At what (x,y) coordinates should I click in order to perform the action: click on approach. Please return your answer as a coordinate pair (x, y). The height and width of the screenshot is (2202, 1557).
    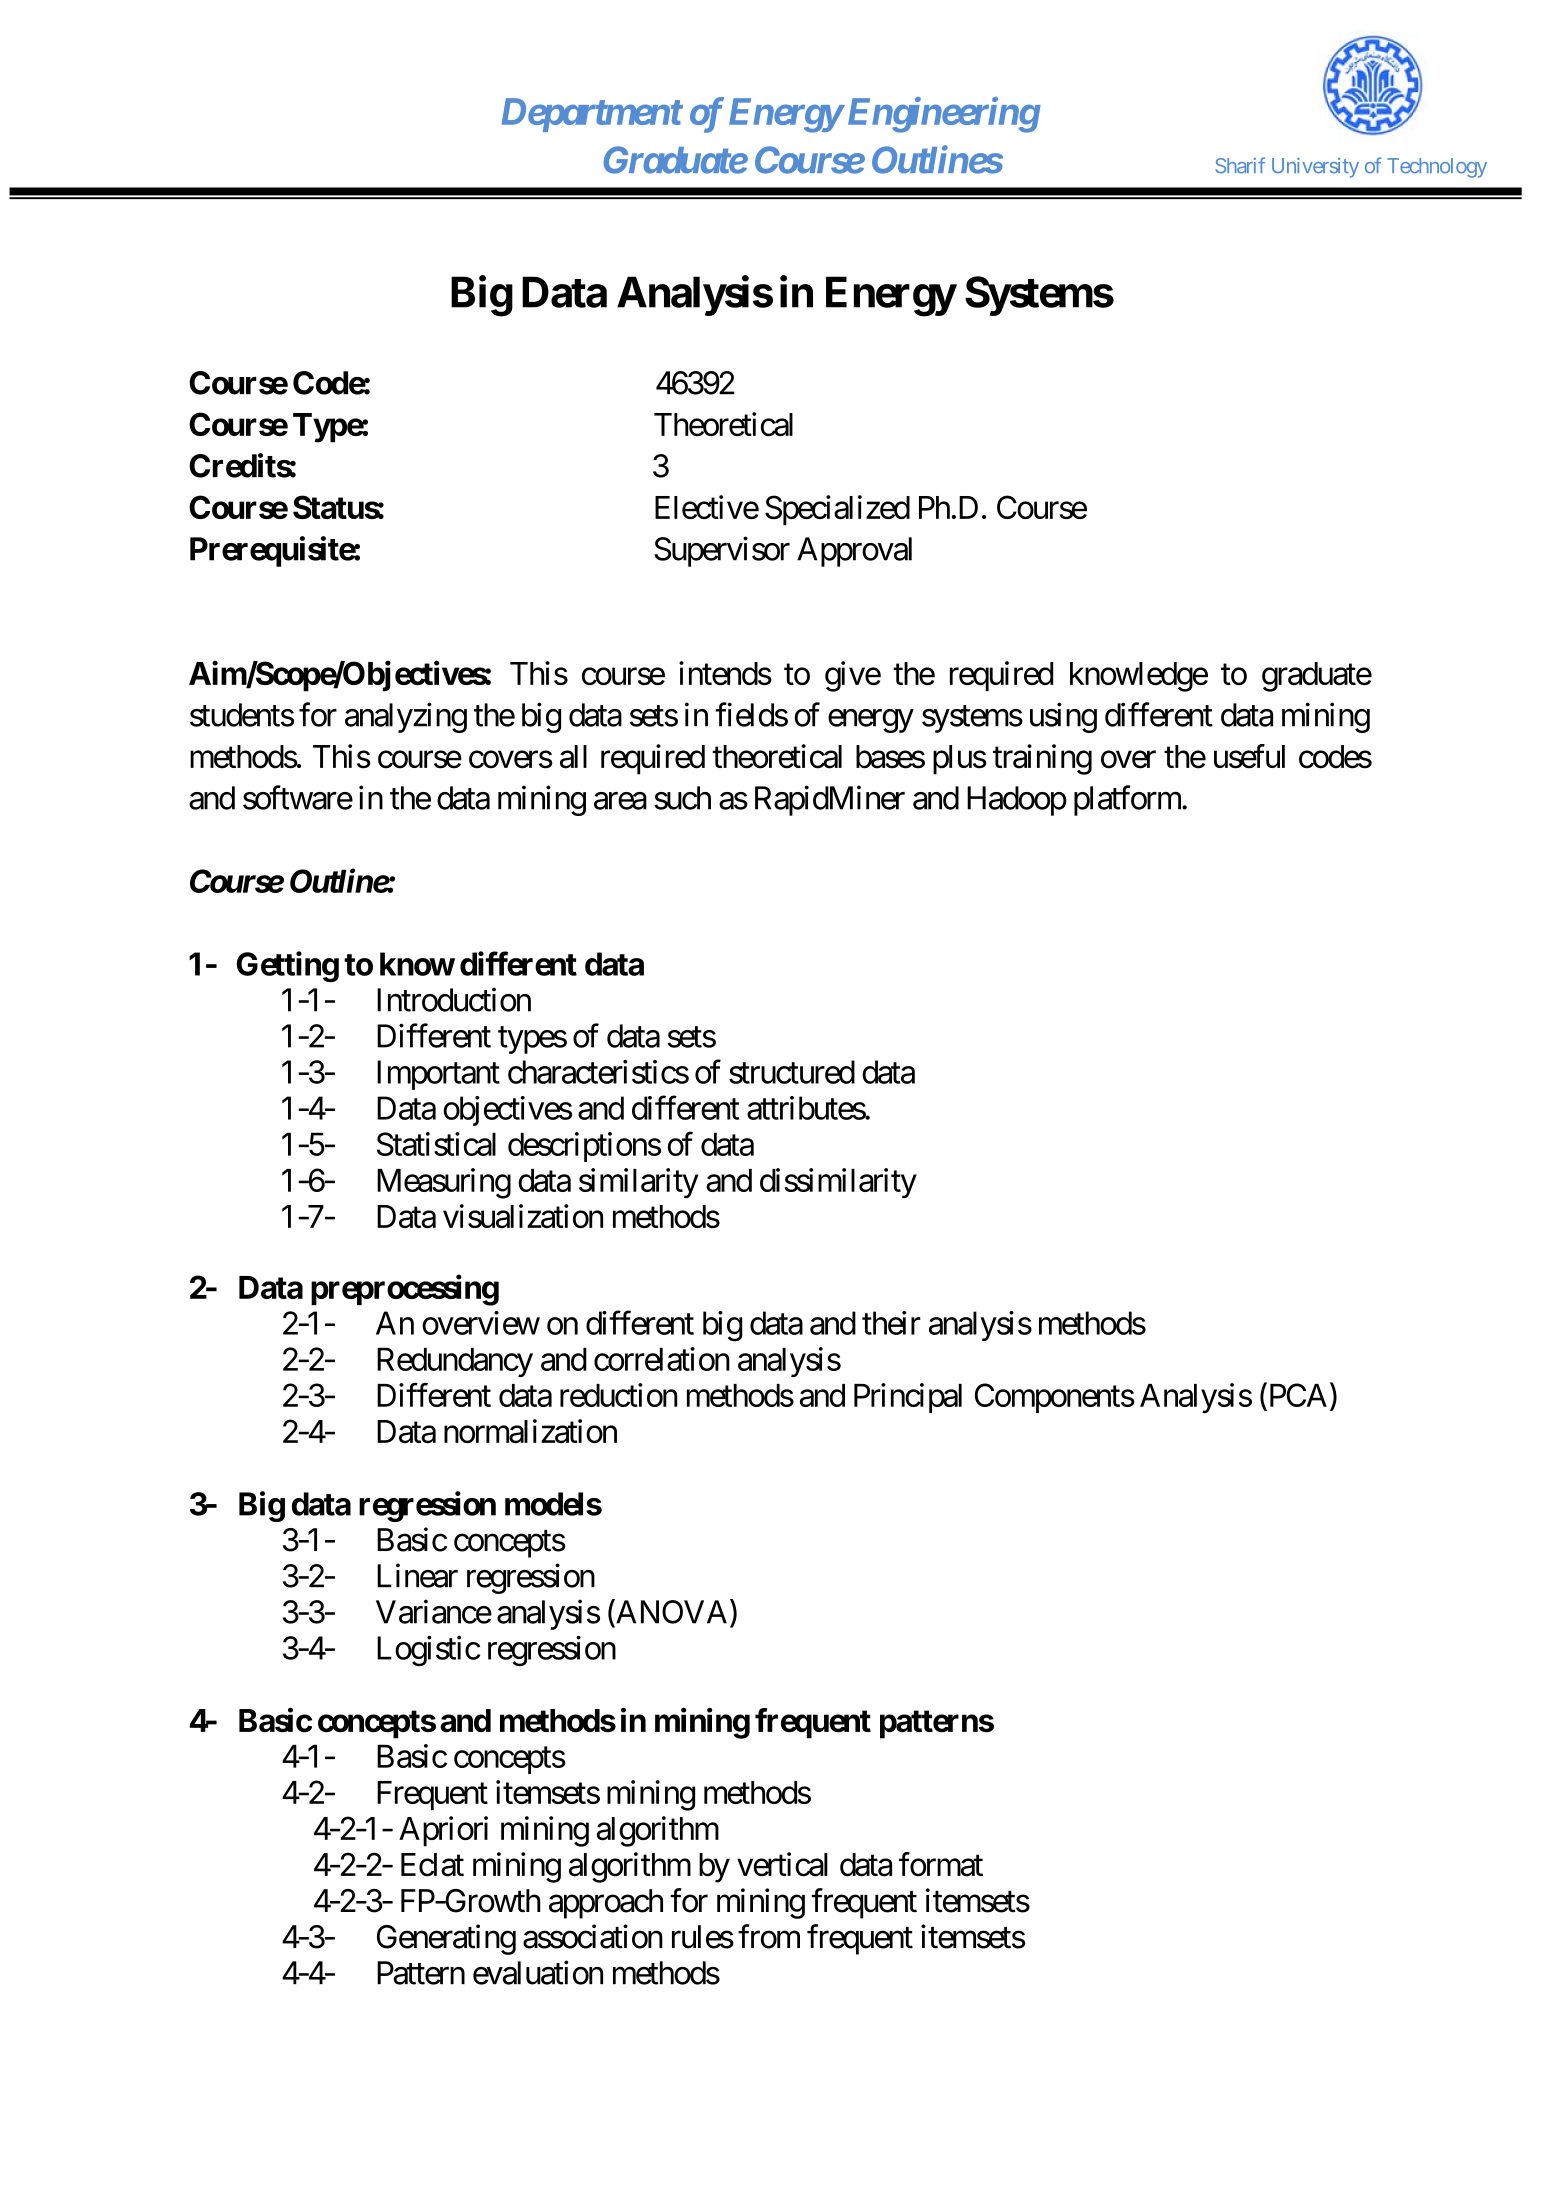
    Looking at the image, I should click on (606, 1904).
